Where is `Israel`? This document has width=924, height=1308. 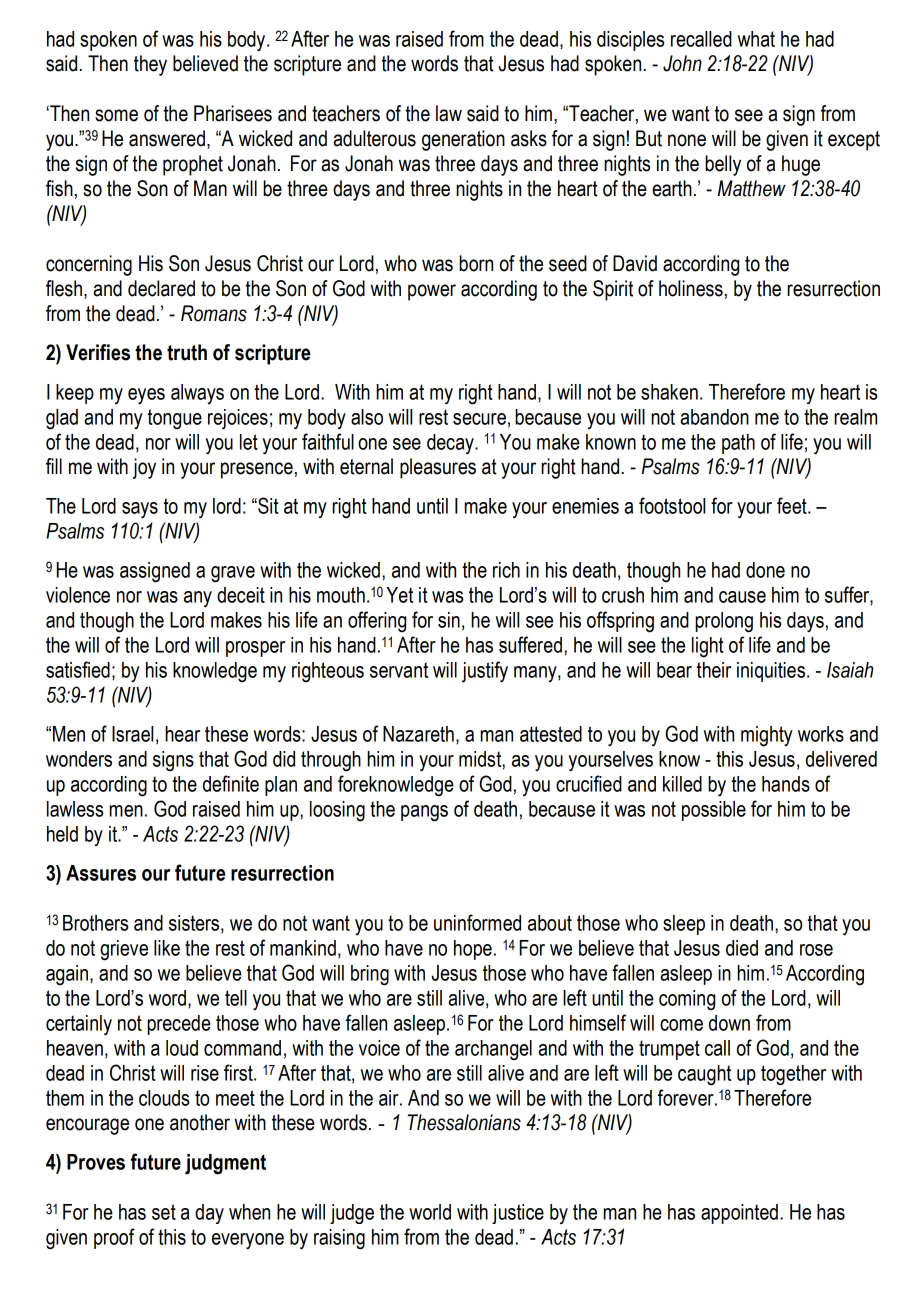 Israel is located at coordinates (132, 734).
